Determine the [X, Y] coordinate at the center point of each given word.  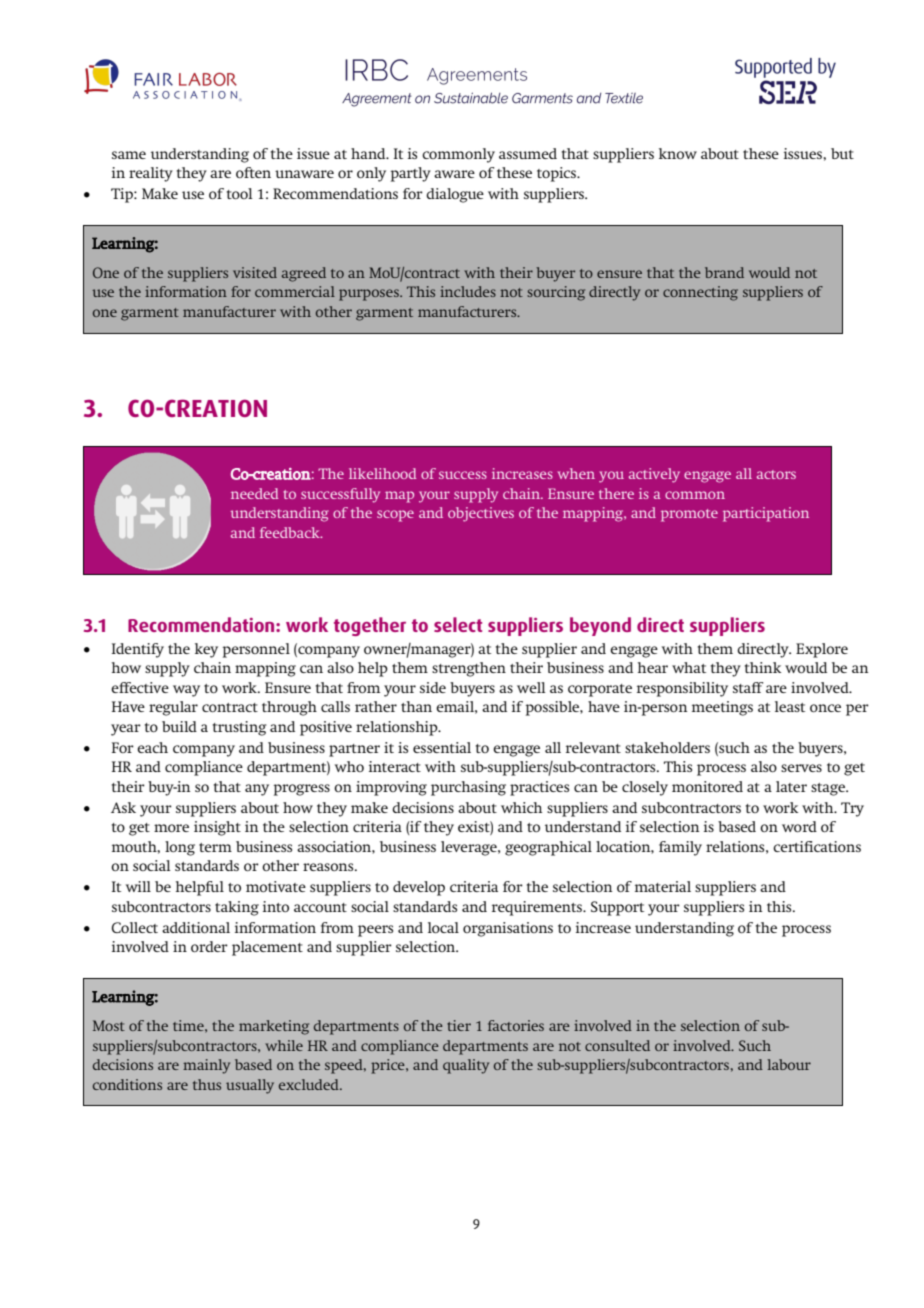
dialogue [455, 195]
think [763, 667]
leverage [470, 848]
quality [466, 1066]
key [206, 650]
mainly [206, 1066]
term [215, 847]
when [576, 473]
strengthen [469, 669]
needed [255, 493]
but [842, 153]
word [799, 826]
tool [240, 193]
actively [654, 475]
